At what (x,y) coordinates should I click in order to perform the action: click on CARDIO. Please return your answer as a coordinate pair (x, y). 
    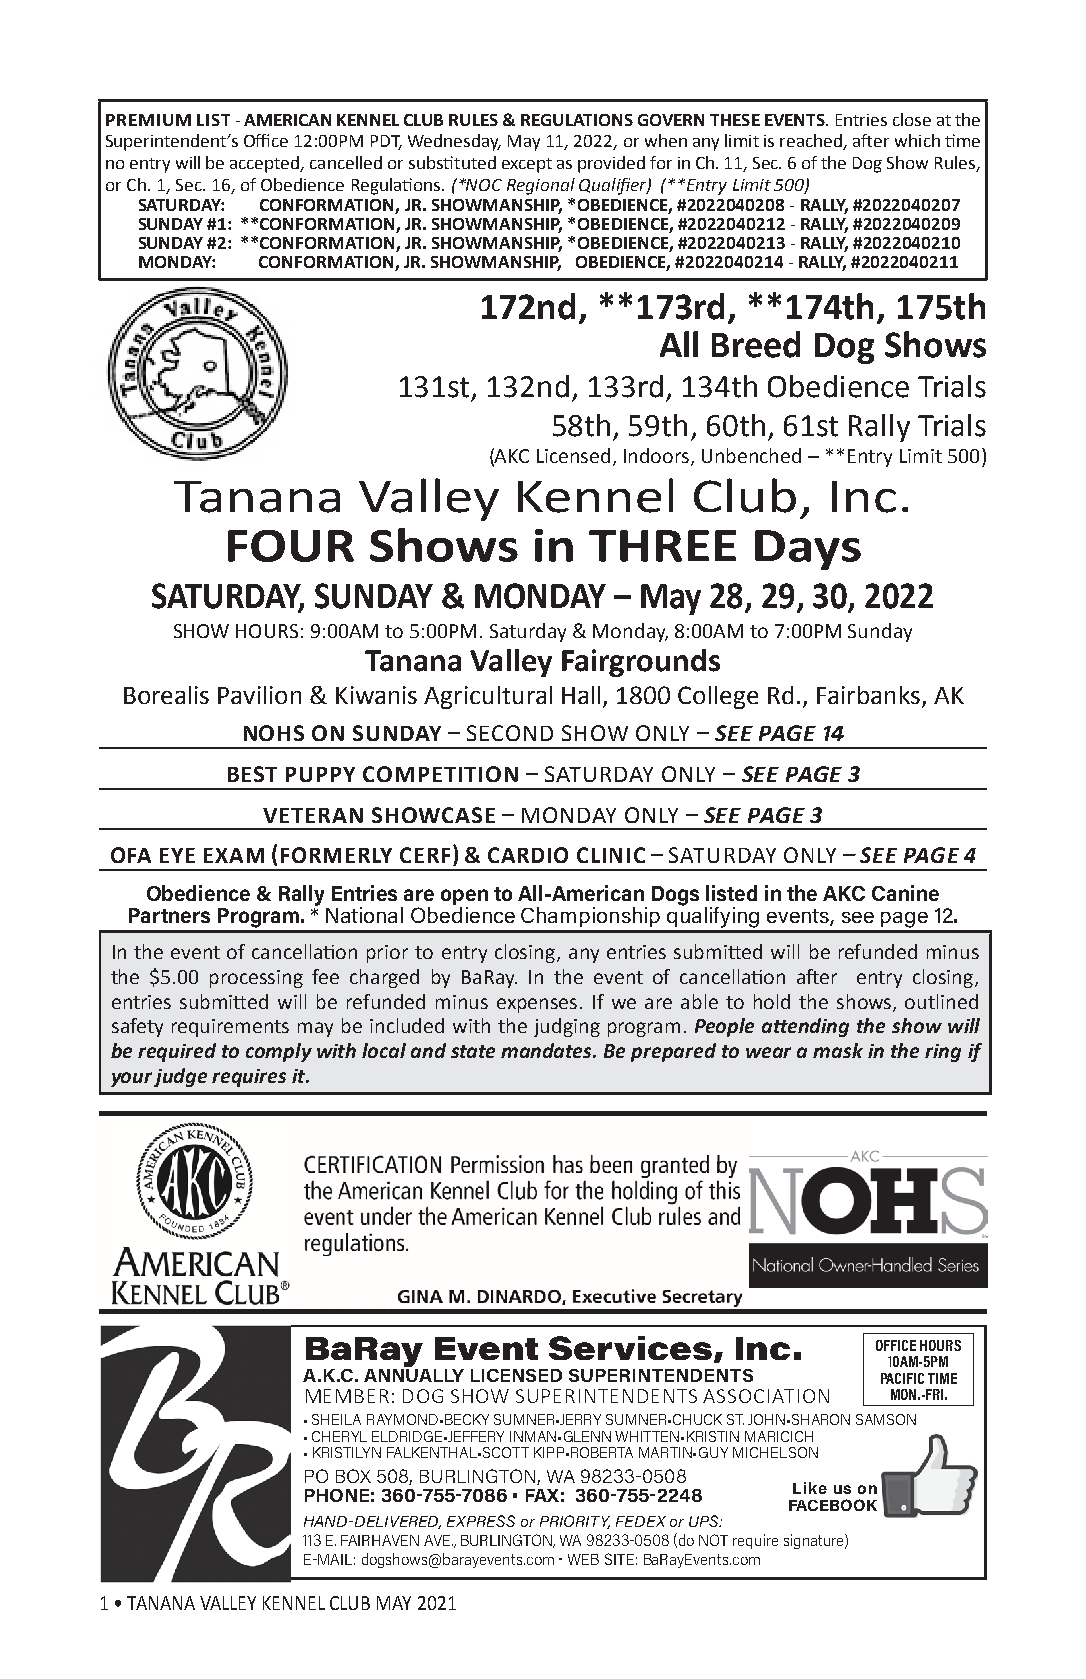
    Looking at the image, I should click on (528, 855).
